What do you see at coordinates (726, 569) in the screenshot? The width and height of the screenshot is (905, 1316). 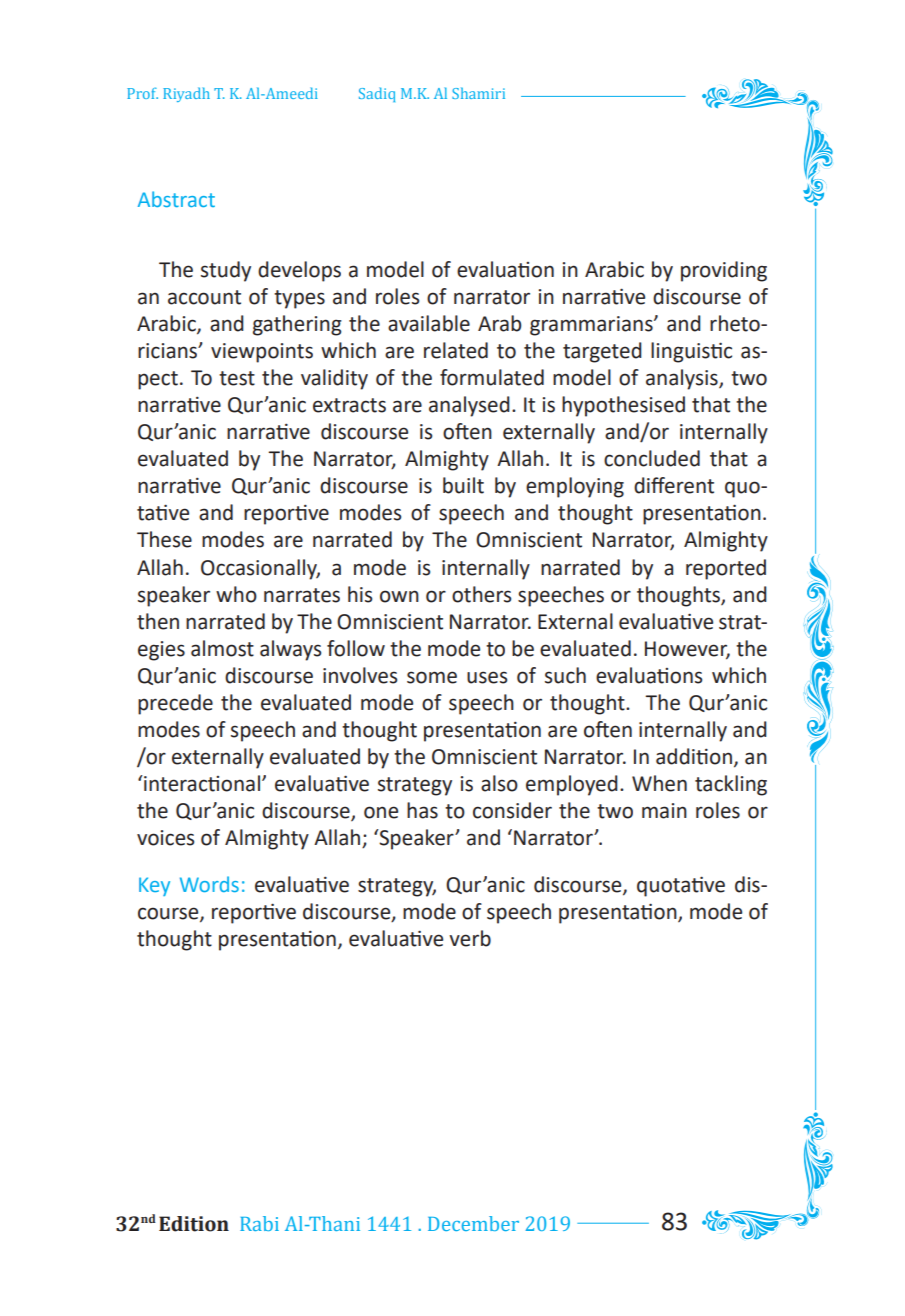 I see `reported` at bounding box center [726, 569].
